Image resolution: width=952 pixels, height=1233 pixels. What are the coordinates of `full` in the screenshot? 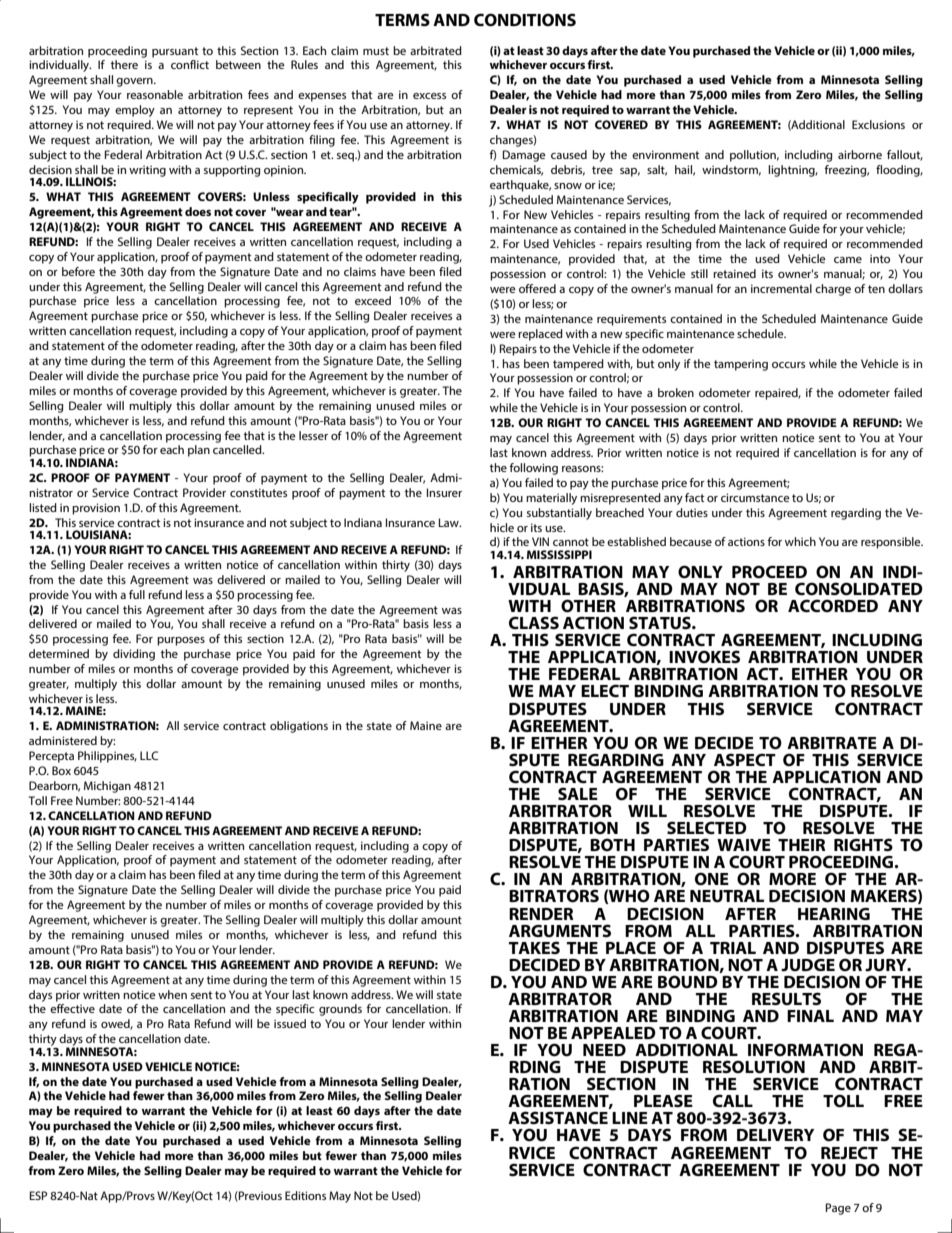 It's located at (137, 594).
